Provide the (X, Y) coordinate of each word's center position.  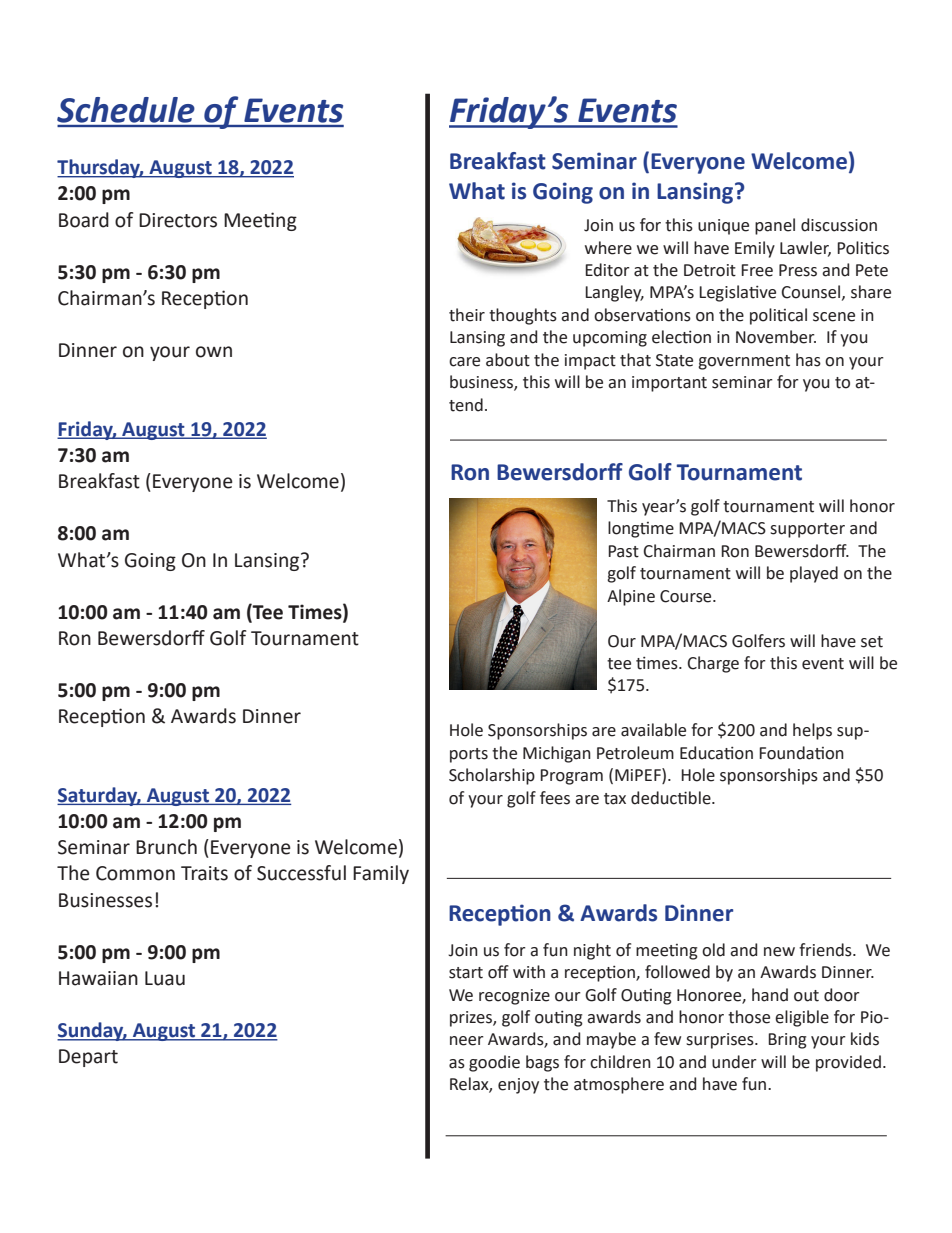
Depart (88, 1058)
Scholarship (492, 776)
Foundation (801, 753)
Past (623, 551)
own (214, 352)
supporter (807, 530)
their (467, 315)
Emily (755, 249)
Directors (178, 220)
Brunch (166, 847)
